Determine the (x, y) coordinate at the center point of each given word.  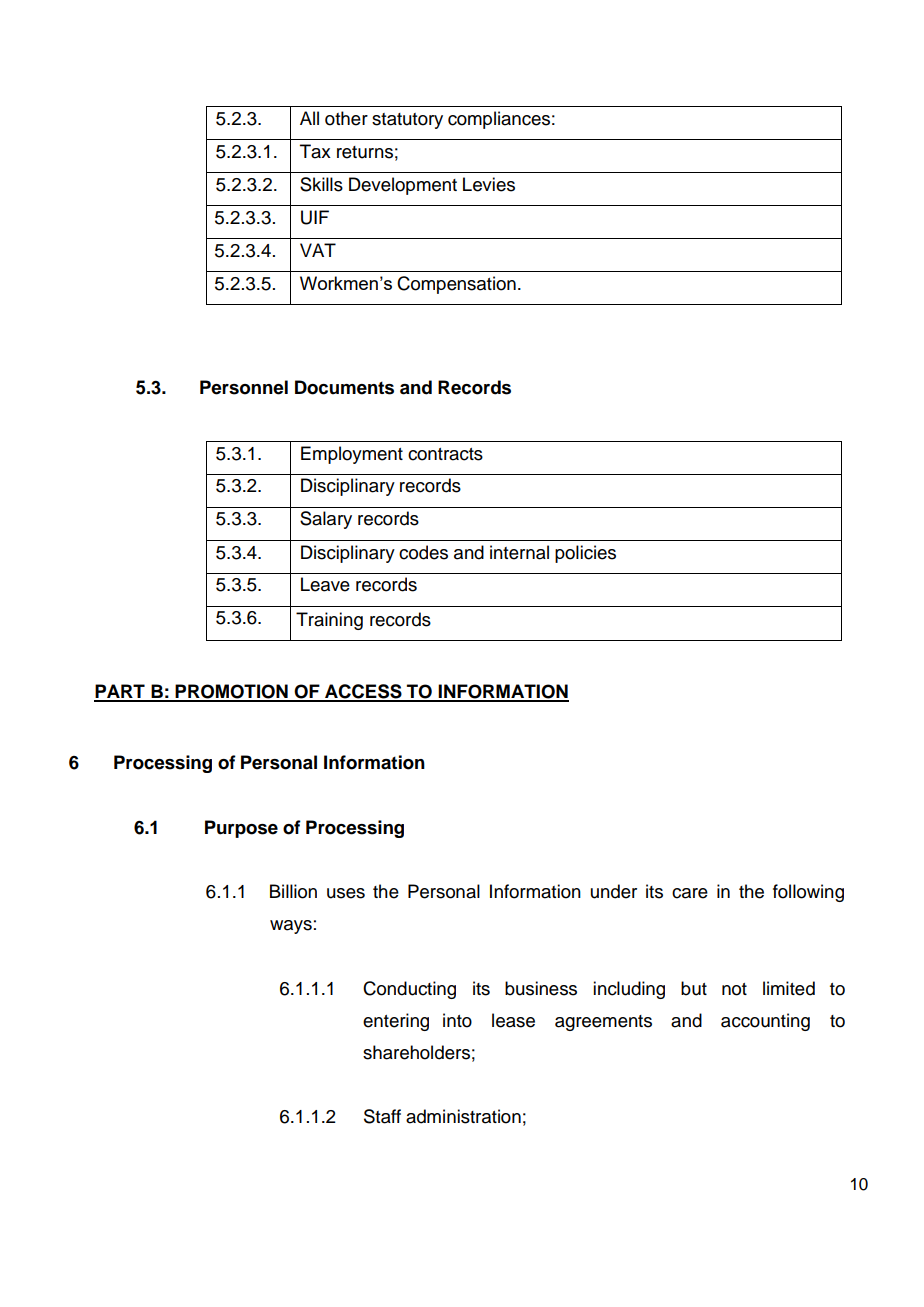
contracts (445, 454)
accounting (765, 1022)
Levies (489, 184)
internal (519, 552)
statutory (407, 121)
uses (346, 893)
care (690, 893)
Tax (315, 151)
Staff (382, 1116)
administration (463, 1116)
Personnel (244, 387)
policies (585, 554)
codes (423, 552)
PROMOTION (232, 692)
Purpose (241, 829)
